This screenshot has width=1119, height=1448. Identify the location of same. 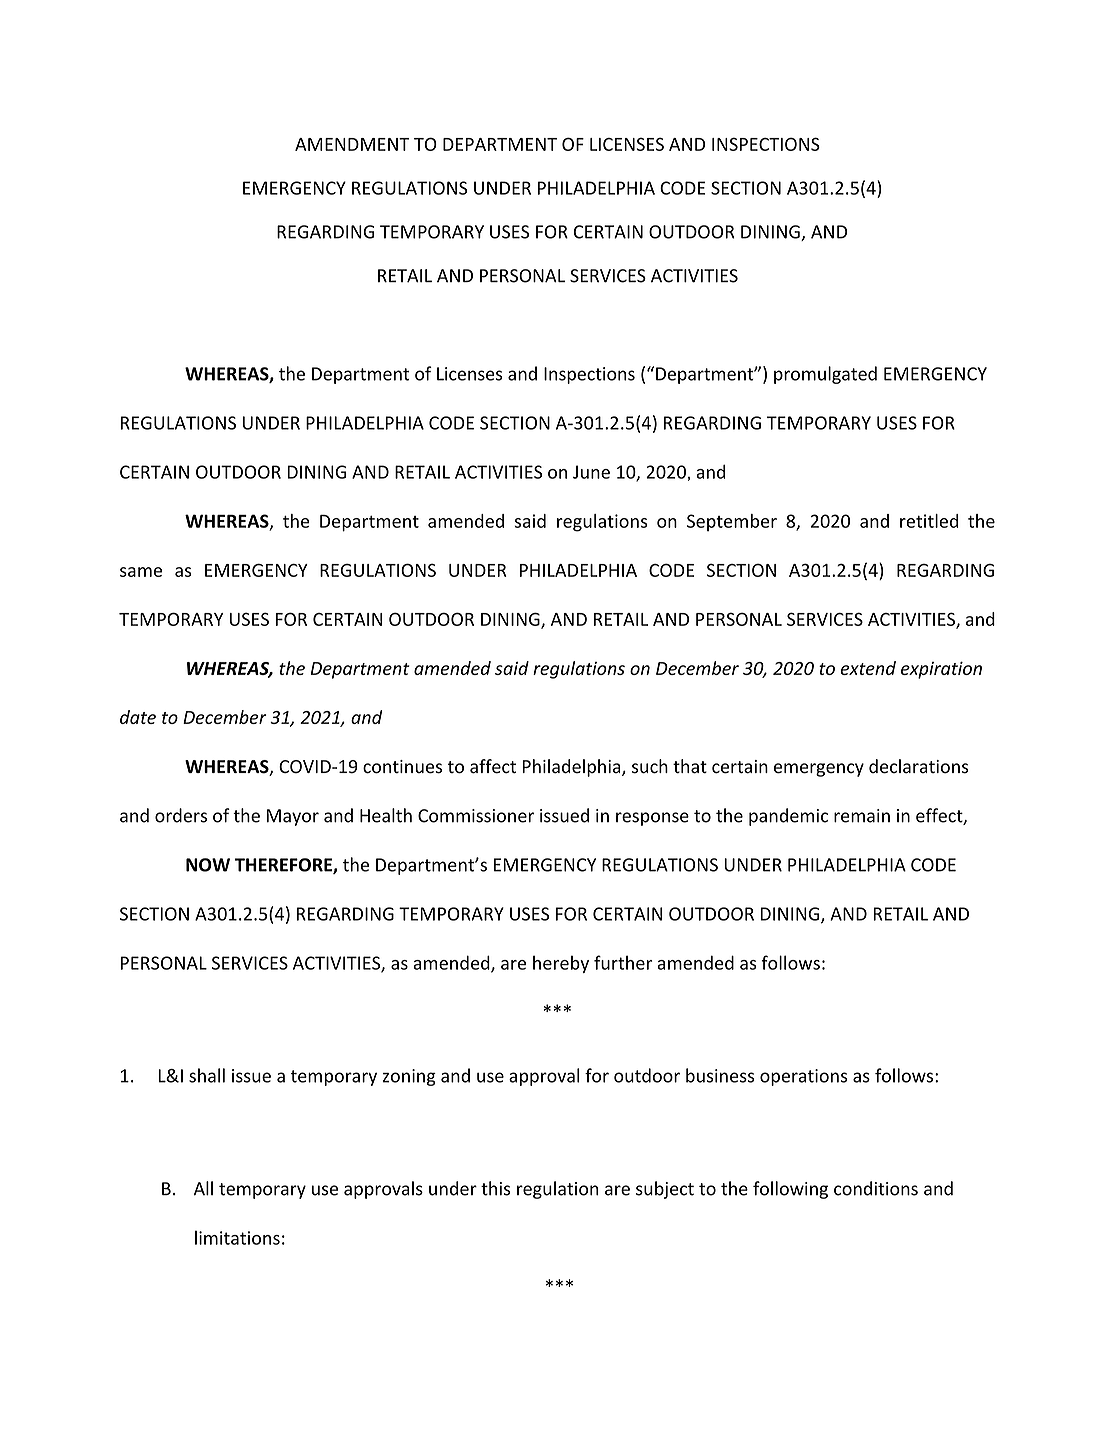
(141, 572).
